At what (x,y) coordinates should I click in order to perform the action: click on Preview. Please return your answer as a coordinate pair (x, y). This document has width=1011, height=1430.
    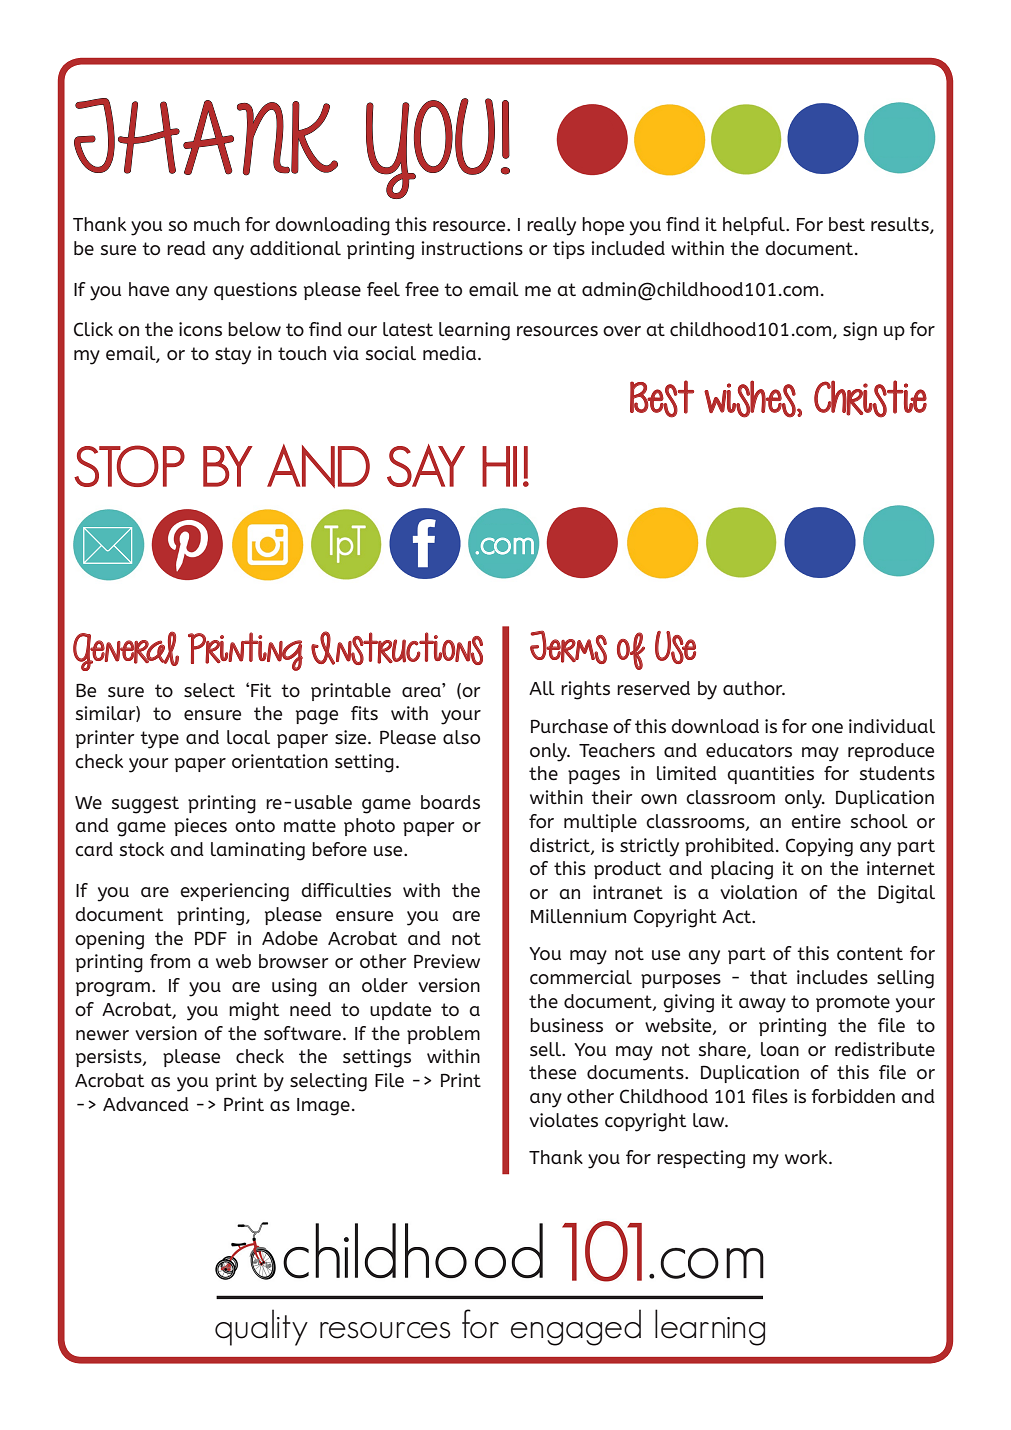
    Looking at the image, I should click on (447, 961).
